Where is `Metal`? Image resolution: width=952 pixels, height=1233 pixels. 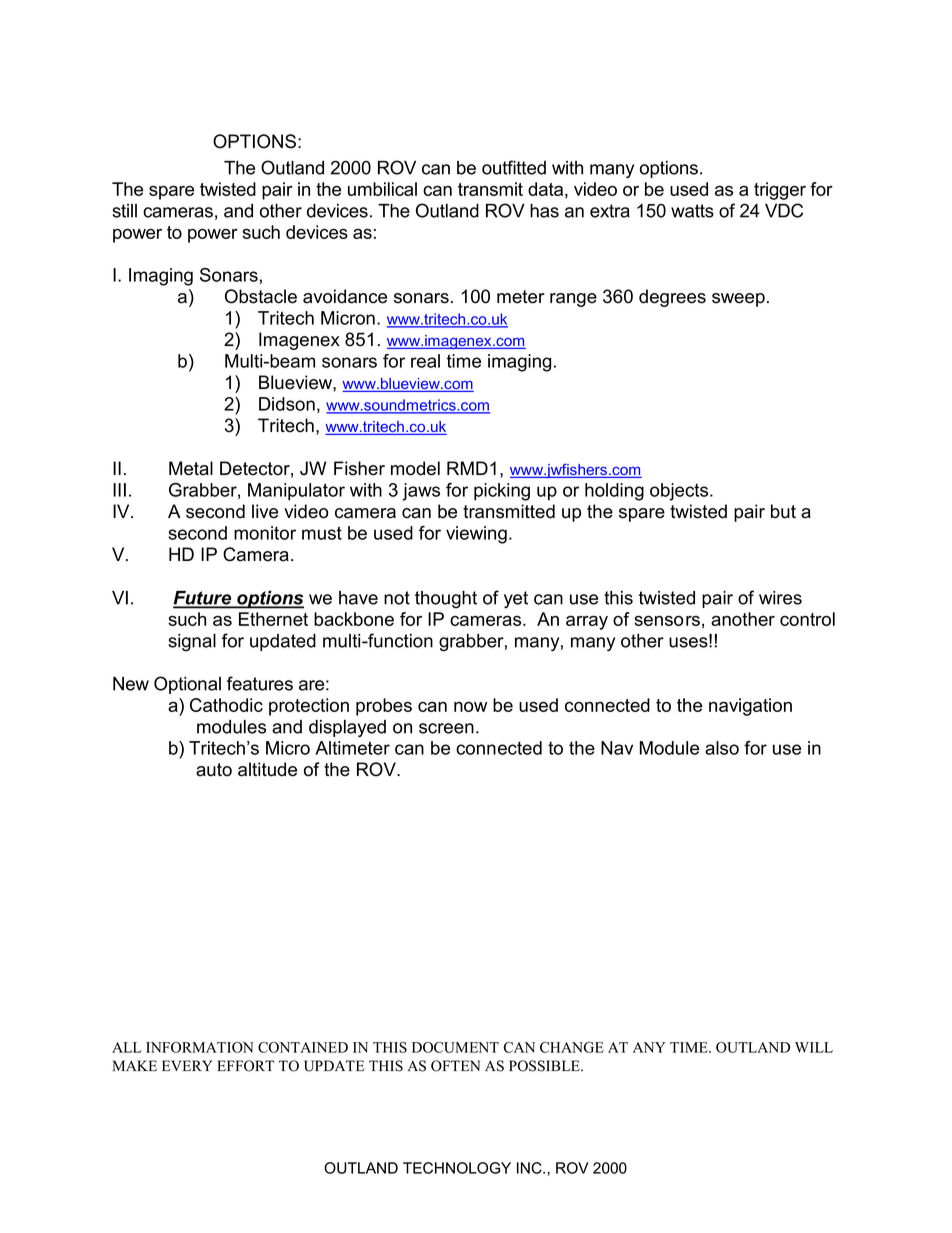
Metal is located at coordinates (191, 468).
